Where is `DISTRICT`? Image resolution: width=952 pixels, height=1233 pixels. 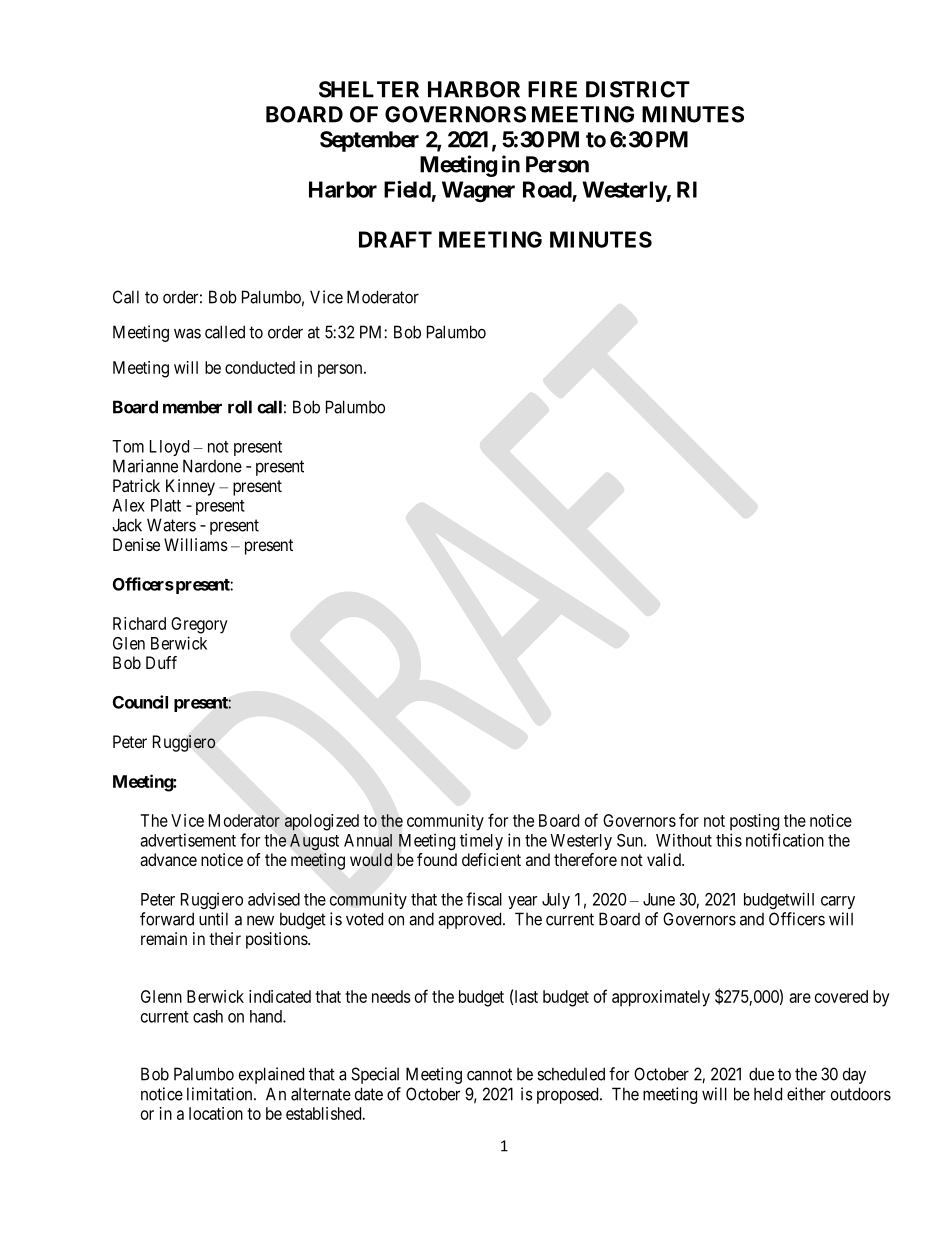 DISTRICT is located at coordinates (638, 89).
